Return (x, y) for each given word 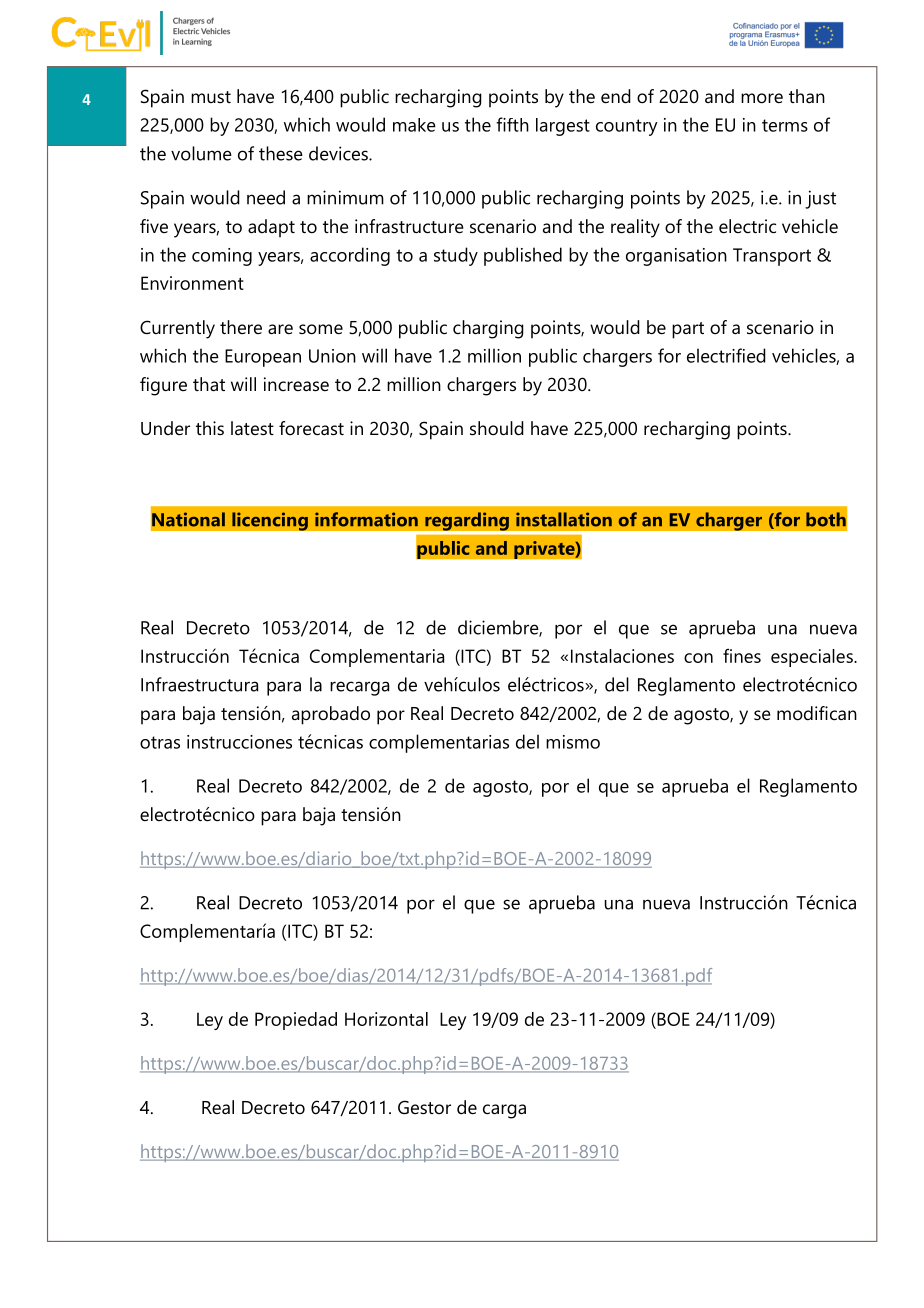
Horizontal (386, 1019)
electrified (726, 355)
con (698, 658)
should (497, 428)
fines (742, 655)
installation (564, 519)
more (762, 98)
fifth (512, 124)
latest (252, 428)
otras (160, 742)
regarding (467, 522)
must (211, 97)
